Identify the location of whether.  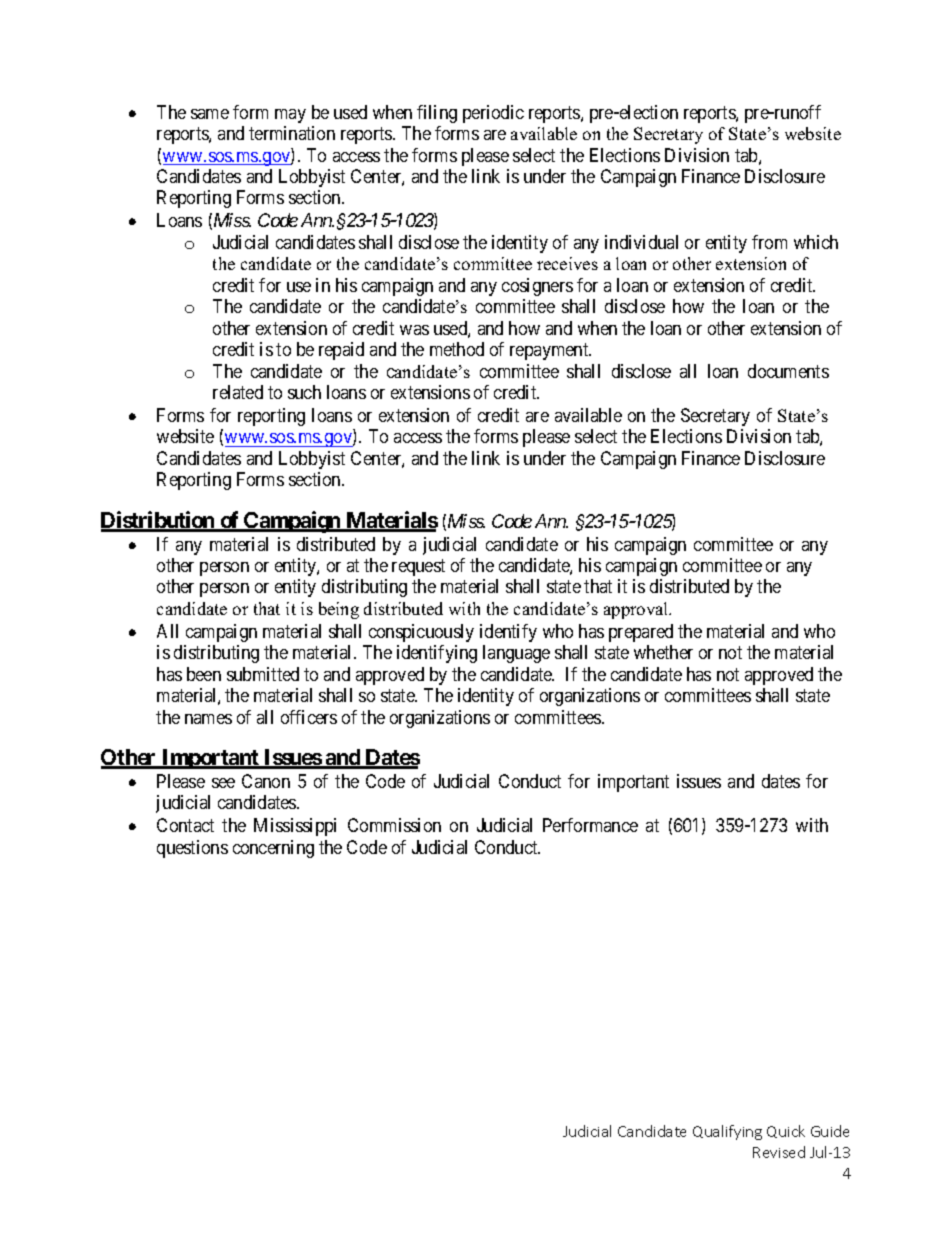
(663, 652).
